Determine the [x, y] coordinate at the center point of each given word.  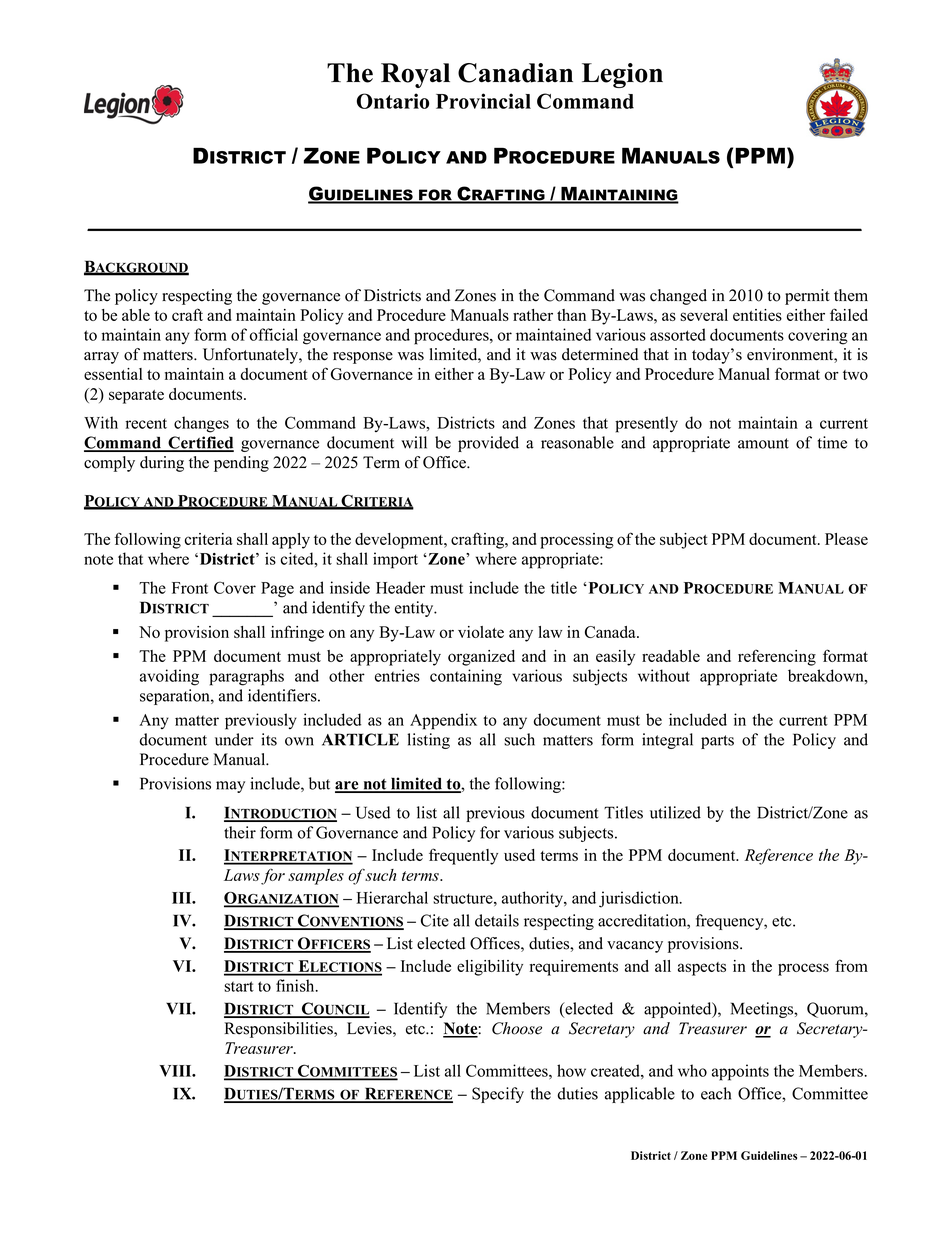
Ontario [393, 101]
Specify [498, 1095]
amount [763, 443]
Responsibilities [280, 1030]
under [234, 739]
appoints [740, 1072]
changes [201, 424]
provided [488, 444]
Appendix [443, 721]
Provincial [483, 101]
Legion [622, 75]
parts [717, 742]
